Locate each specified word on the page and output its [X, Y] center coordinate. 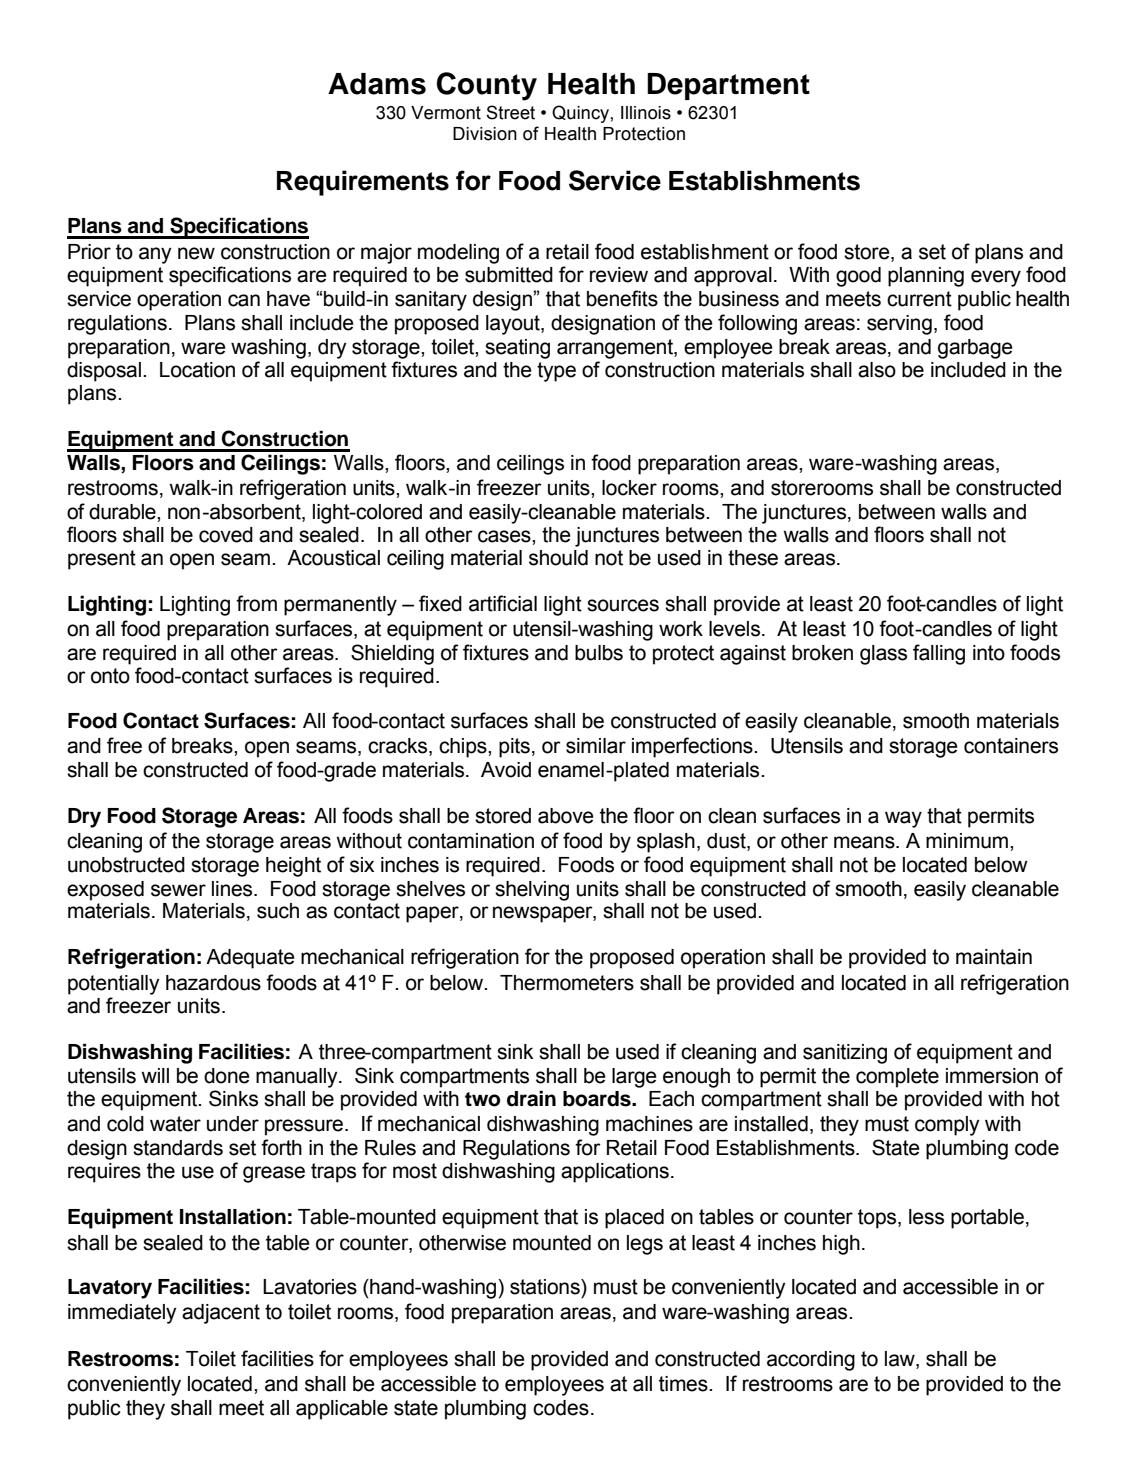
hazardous [213, 983]
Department [728, 86]
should [558, 558]
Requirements [363, 183]
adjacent [221, 1314]
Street [510, 112]
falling [939, 654]
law [901, 1359]
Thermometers [567, 983]
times [684, 1384]
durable [123, 512]
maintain [994, 957]
